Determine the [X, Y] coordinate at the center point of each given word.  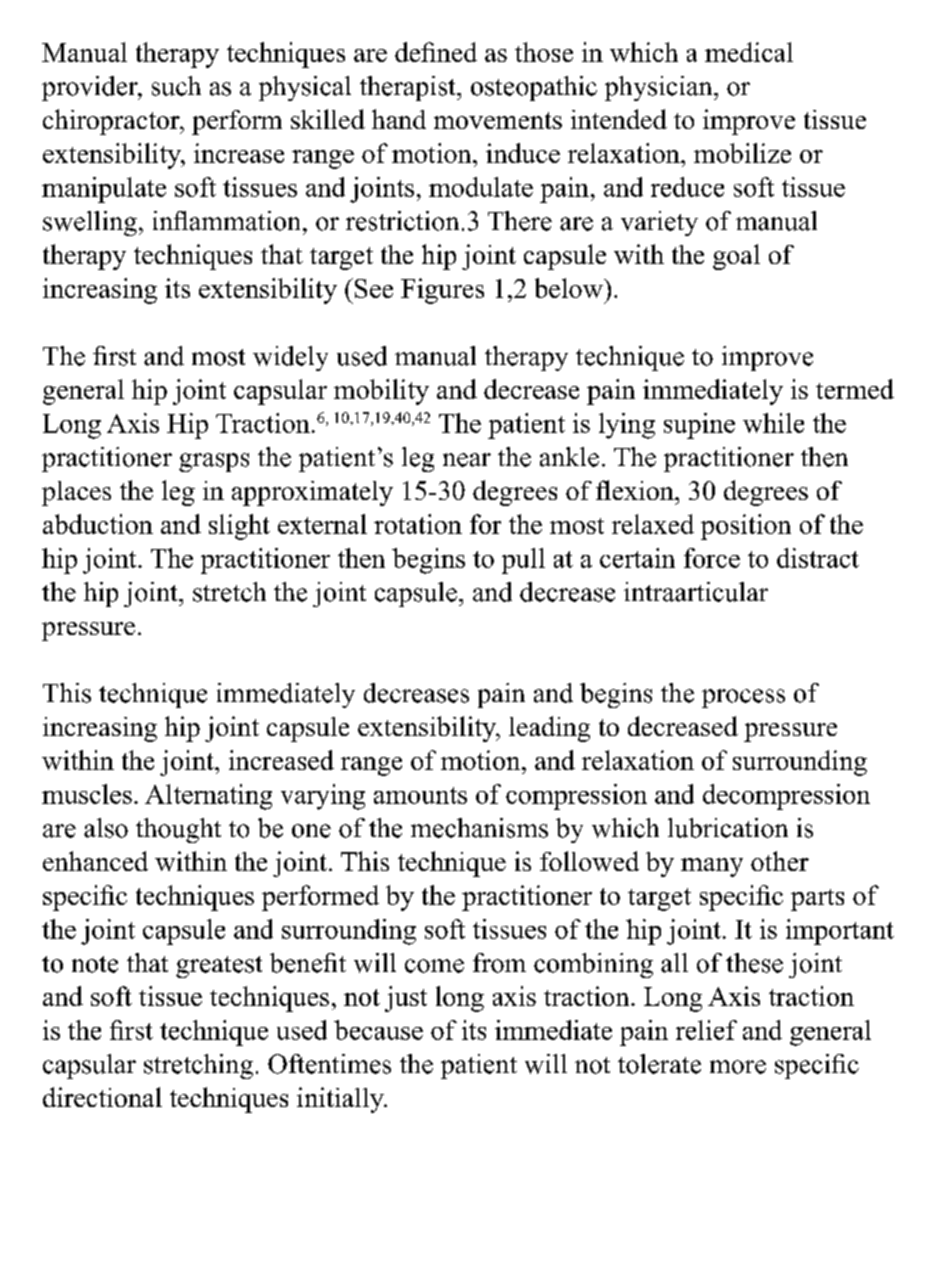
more [738, 1067]
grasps [214, 462]
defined [436, 52]
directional [102, 1097]
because [378, 1030]
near [467, 460]
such [176, 86]
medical [749, 52]
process [743, 698]
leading [549, 729]
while [773, 423]
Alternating [208, 797]
